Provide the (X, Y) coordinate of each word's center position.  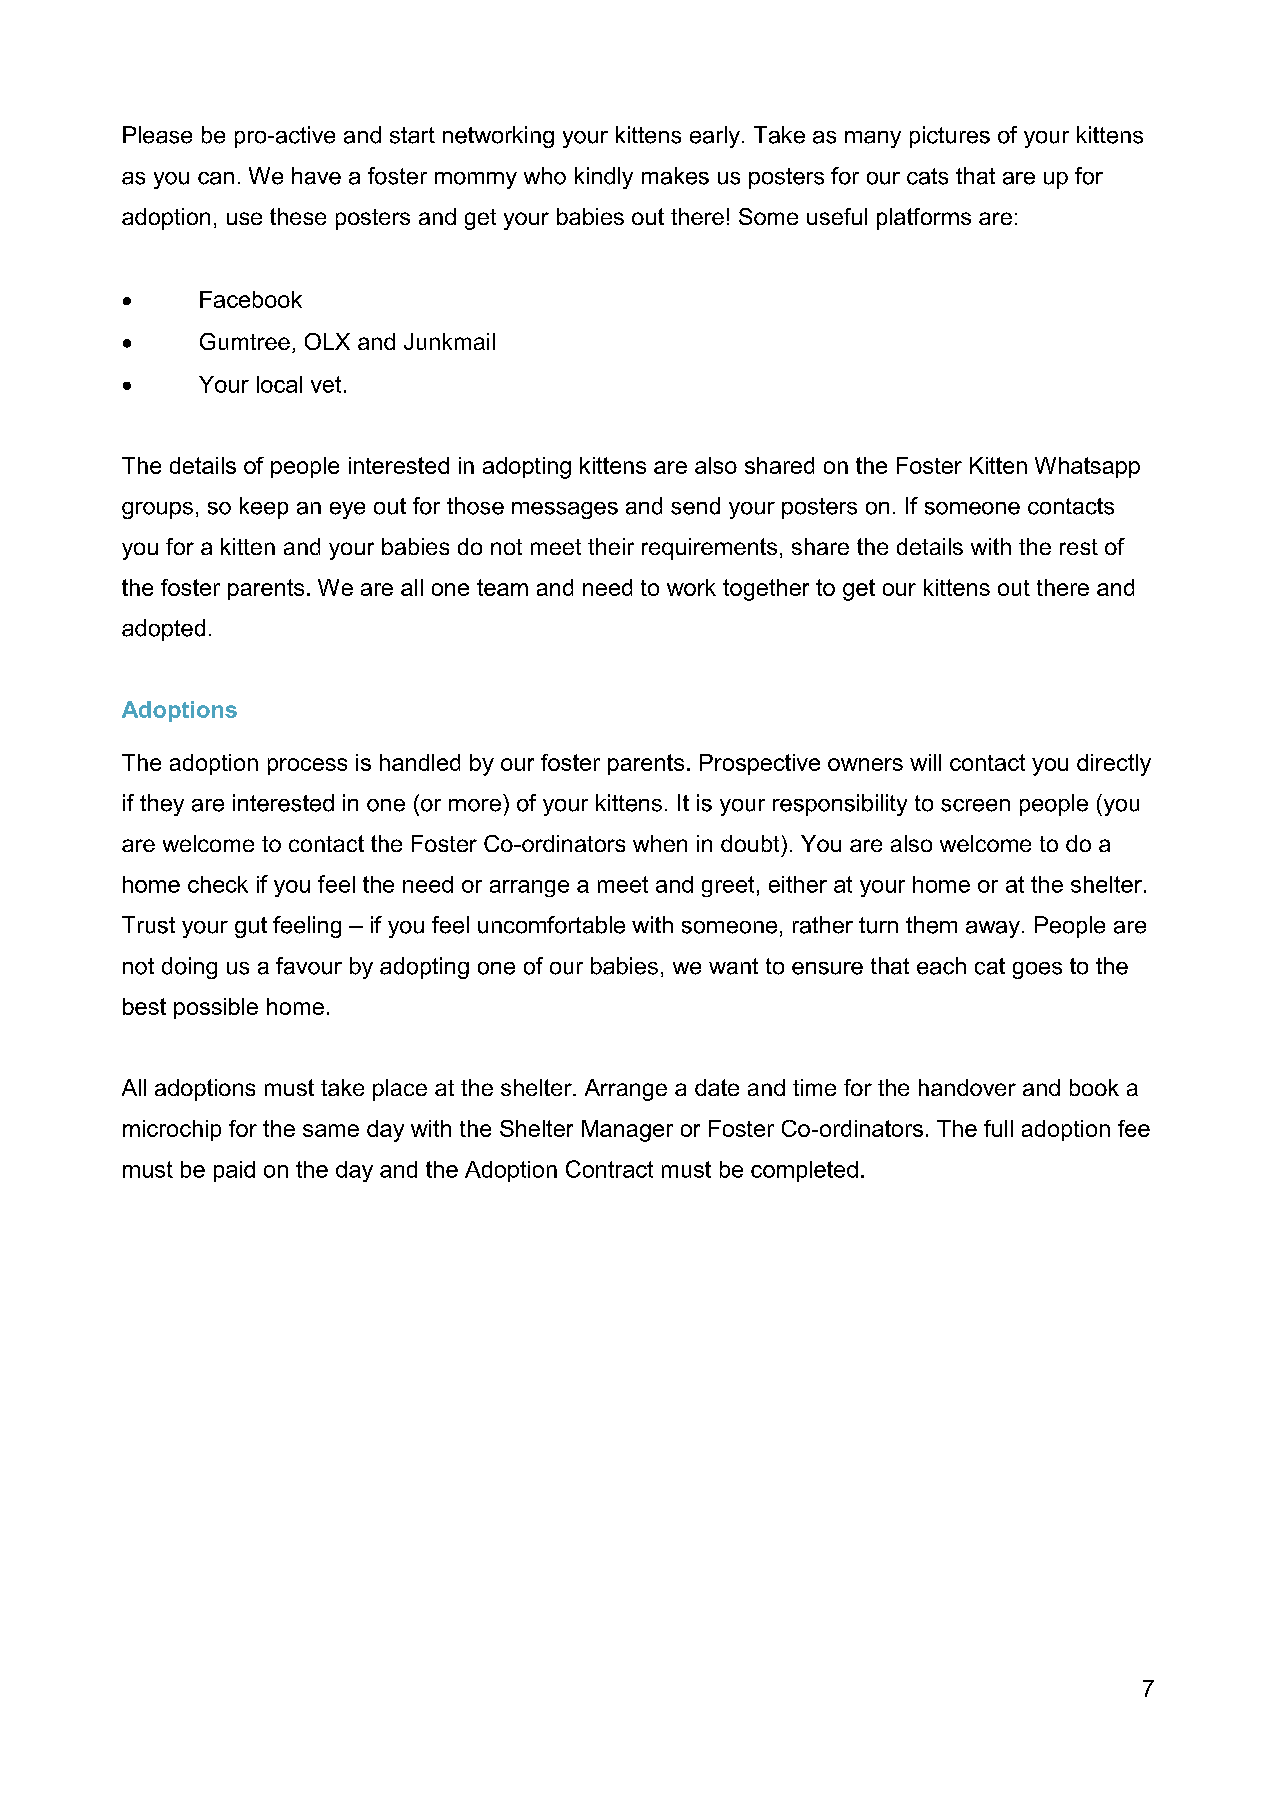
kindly (604, 178)
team (502, 587)
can (216, 178)
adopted (163, 630)
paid (234, 1171)
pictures (950, 137)
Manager (627, 1131)
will (925, 762)
